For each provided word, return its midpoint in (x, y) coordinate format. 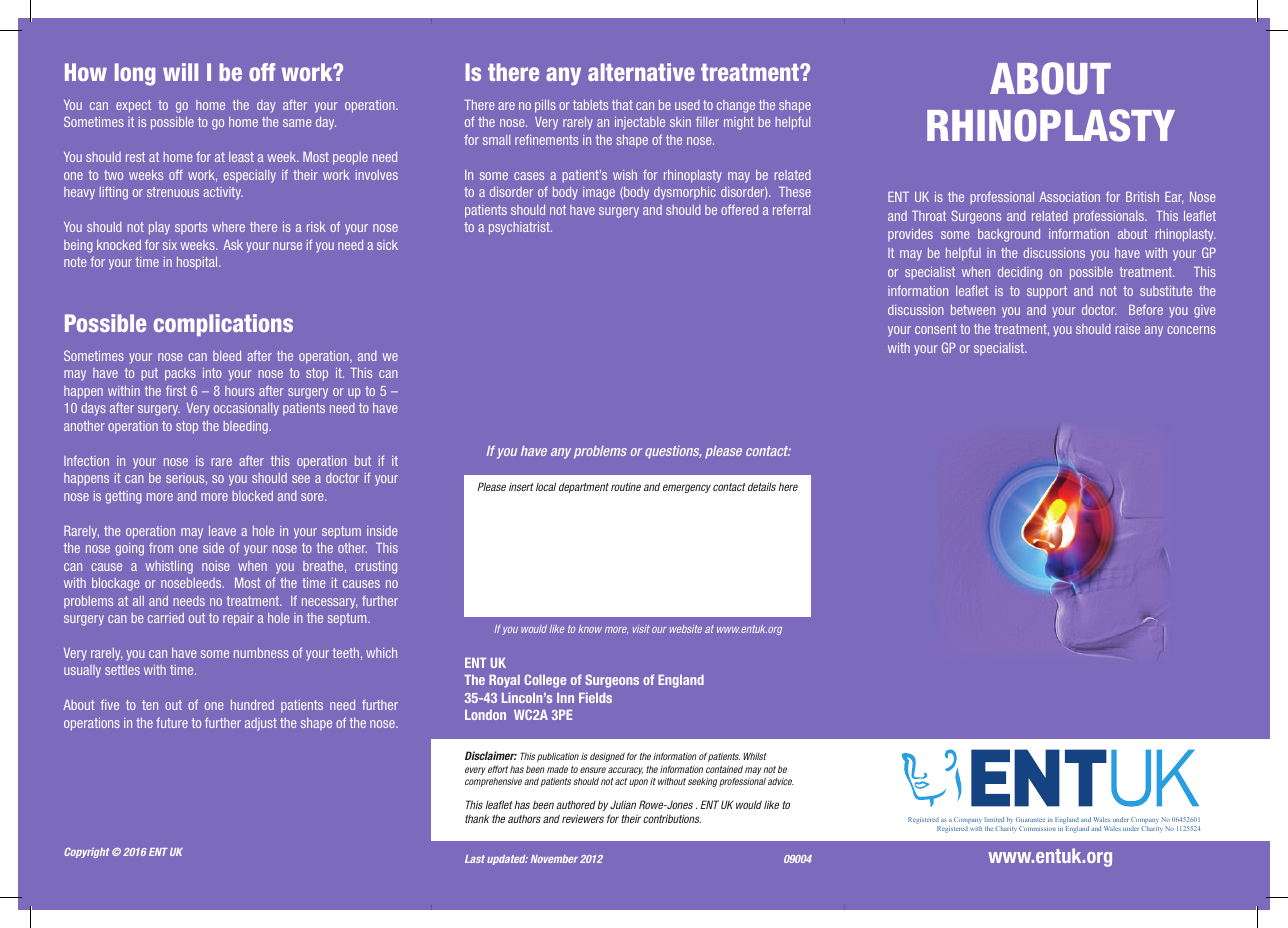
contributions (672, 818)
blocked (252, 496)
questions (673, 452)
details (762, 486)
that (622, 105)
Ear (1174, 198)
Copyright (86, 852)
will (180, 72)
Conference (1092, 819)
